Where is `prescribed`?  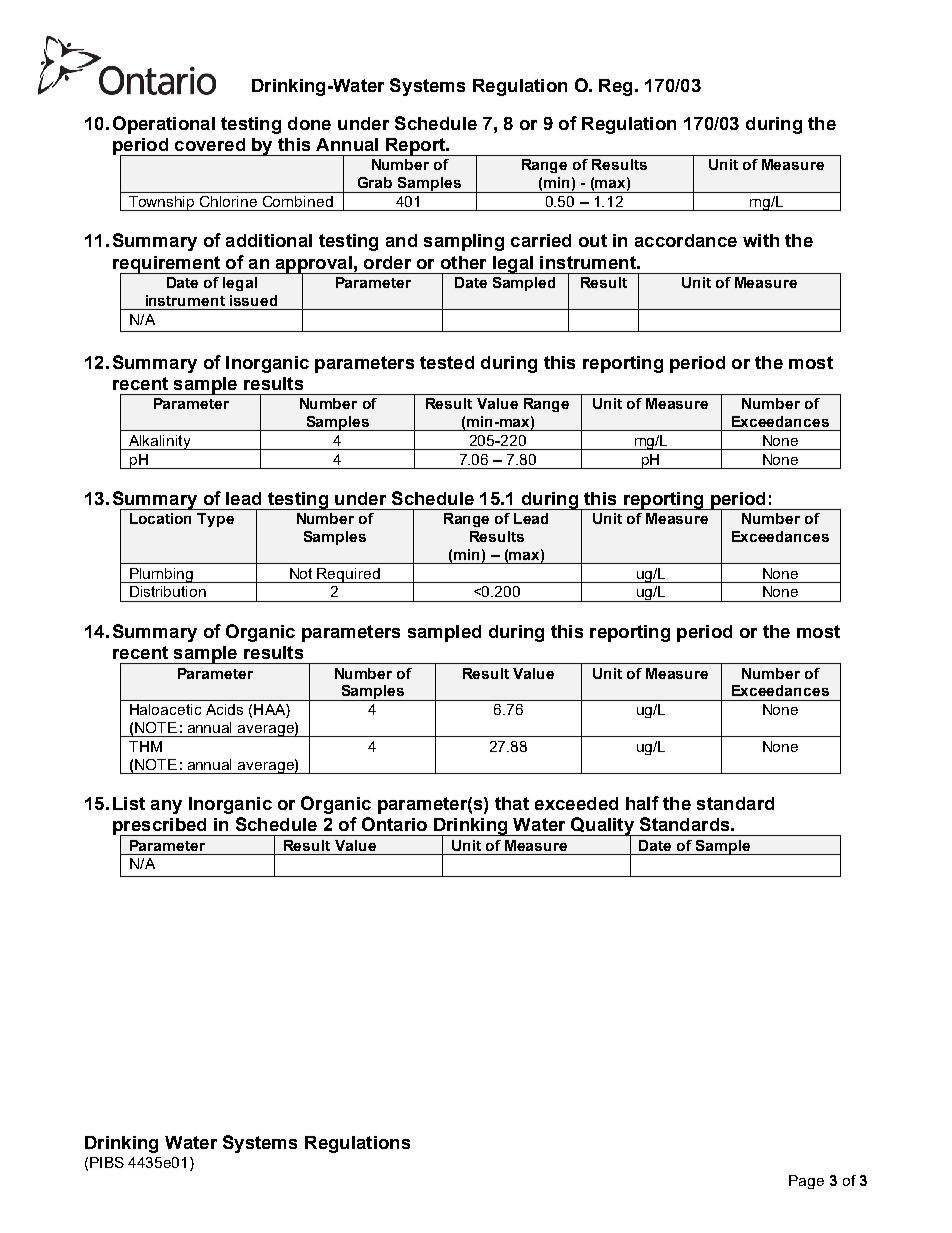 prescribed is located at coordinates (161, 827).
